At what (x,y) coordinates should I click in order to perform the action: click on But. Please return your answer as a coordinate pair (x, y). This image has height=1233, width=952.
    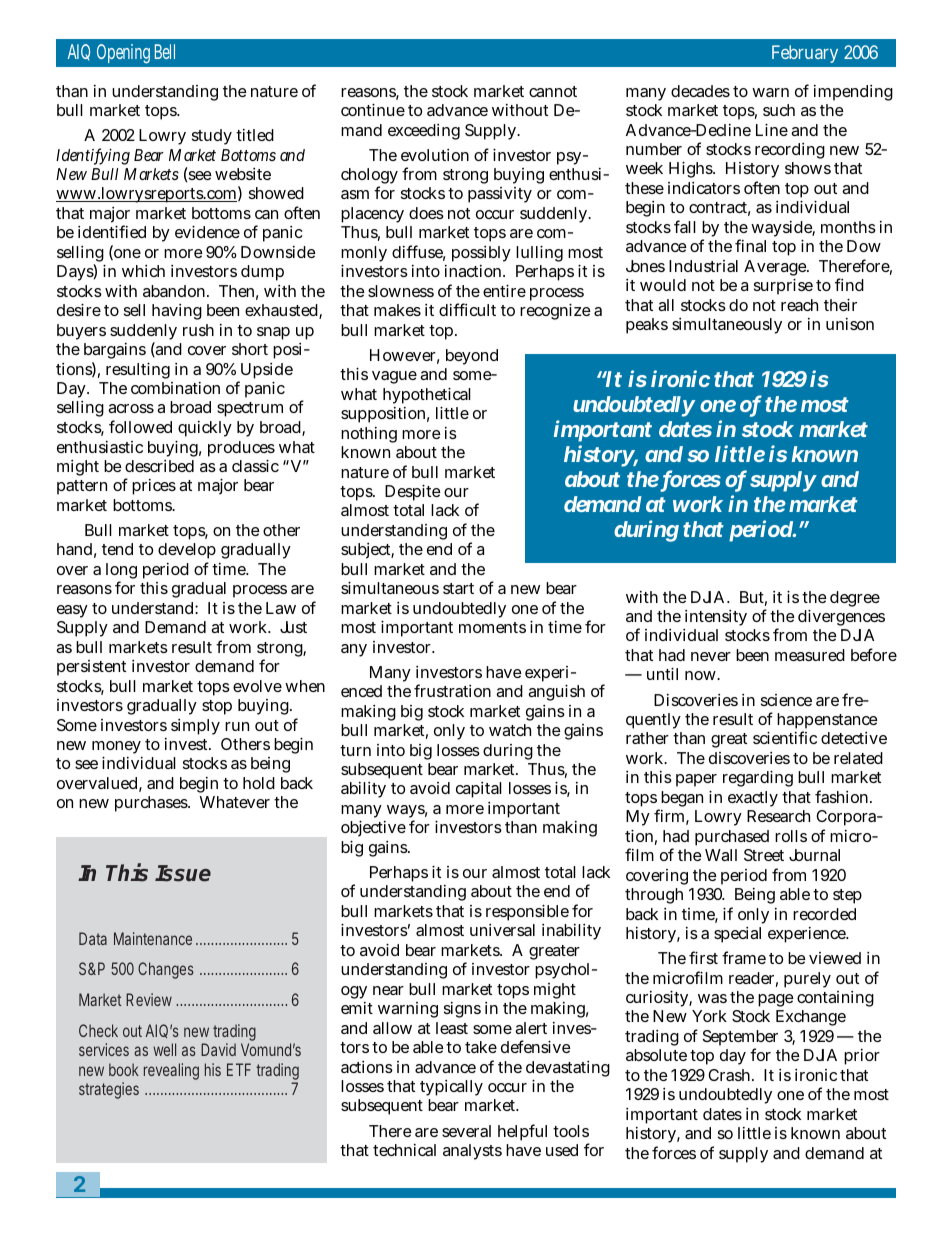
    Looking at the image, I should click on (753, 598).
